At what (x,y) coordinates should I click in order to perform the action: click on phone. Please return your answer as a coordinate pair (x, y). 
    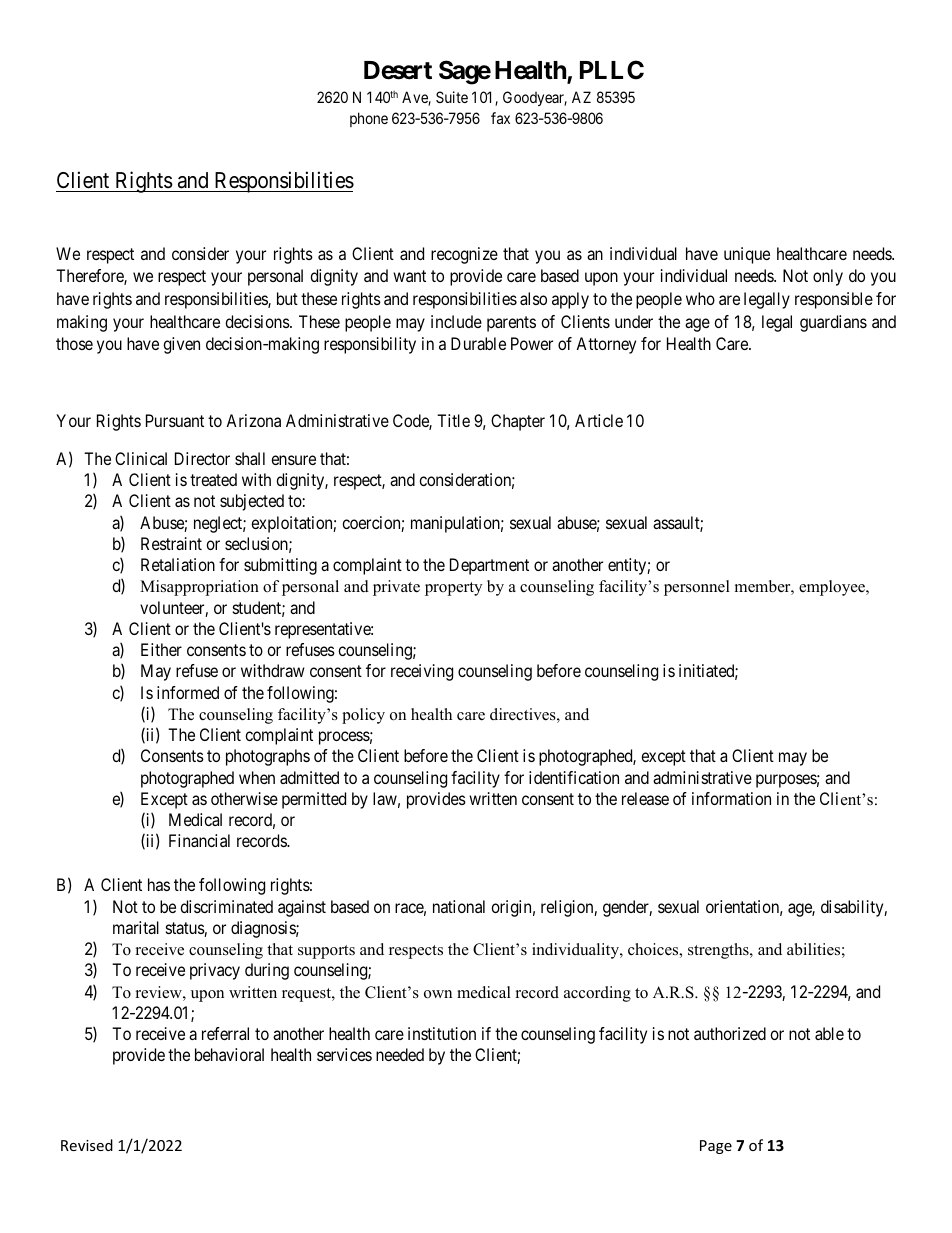
    Looking at the image, I should click on (369, 119).
